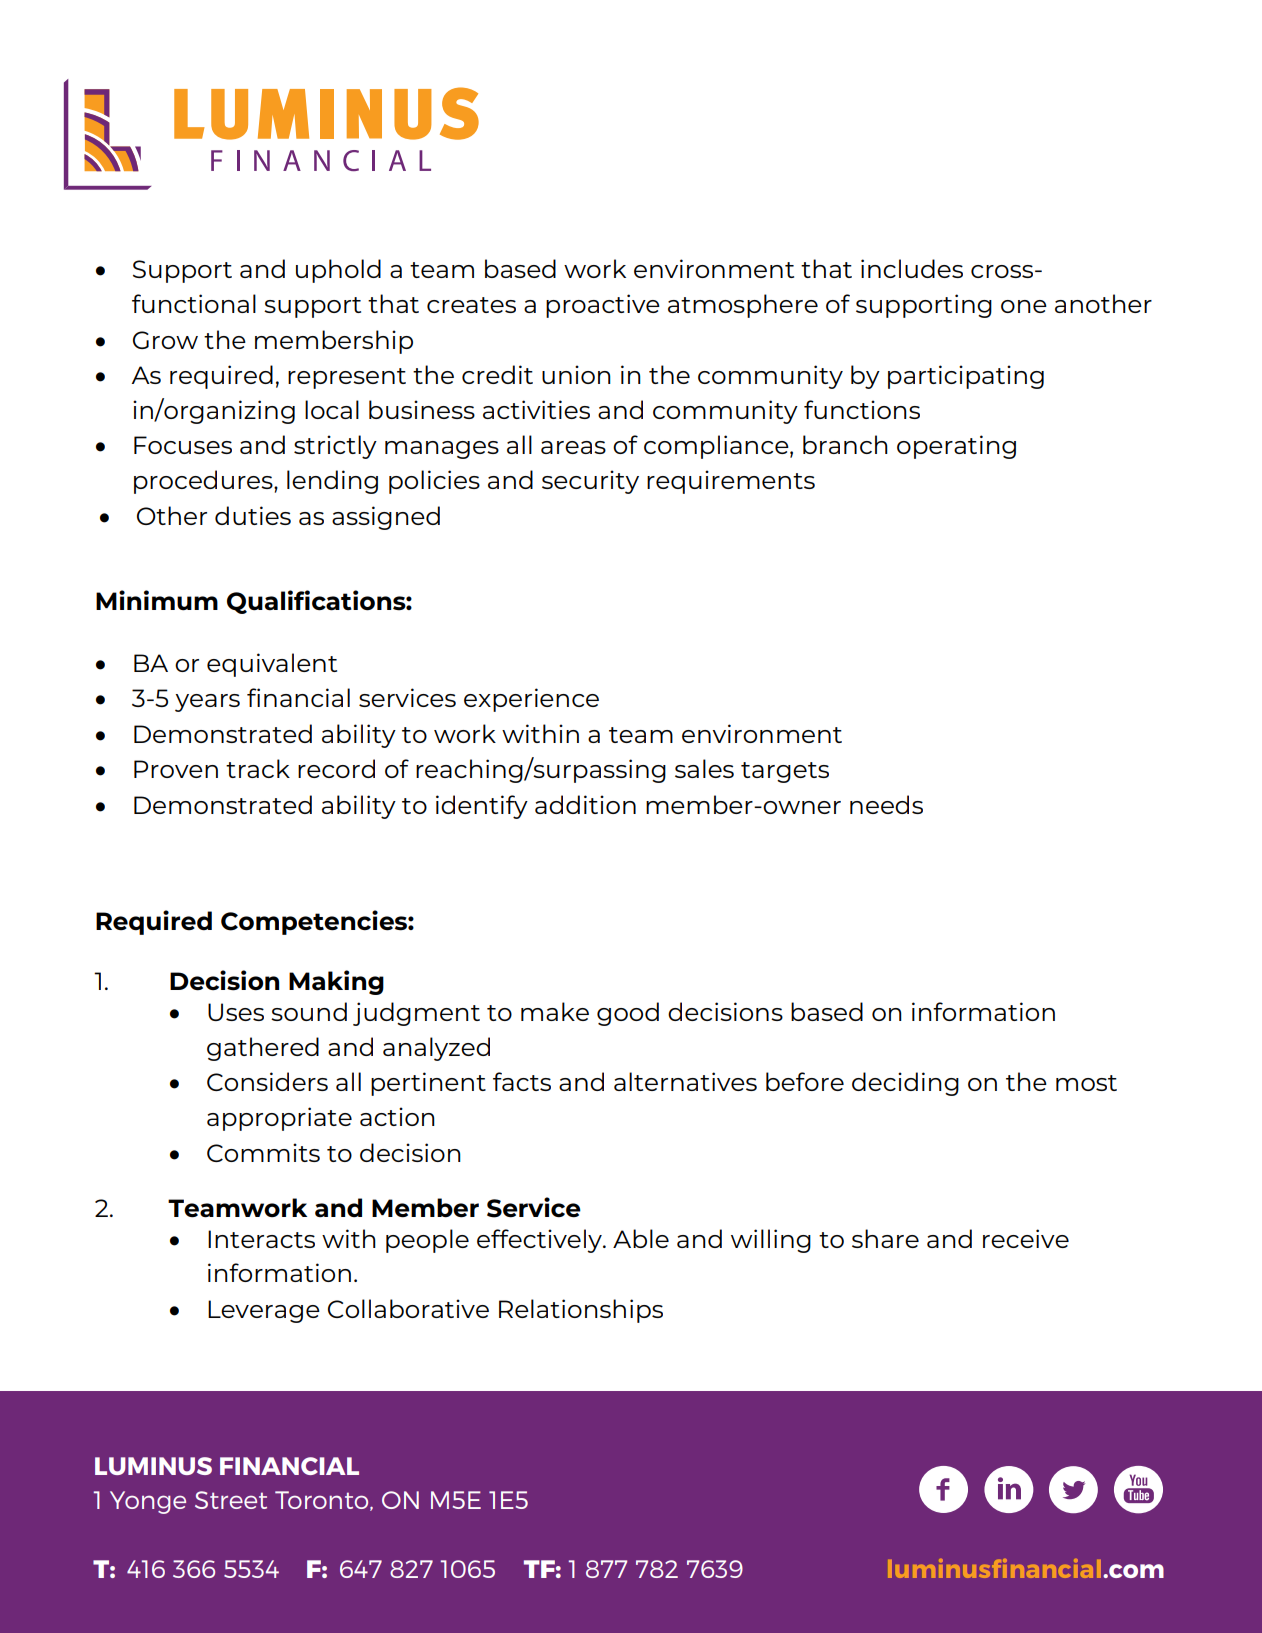 Image resolution: width=1262 pixels, height=1633 pixels. Describe the element at coordinates (886, 804) in the image. I see `needs` at that location.
